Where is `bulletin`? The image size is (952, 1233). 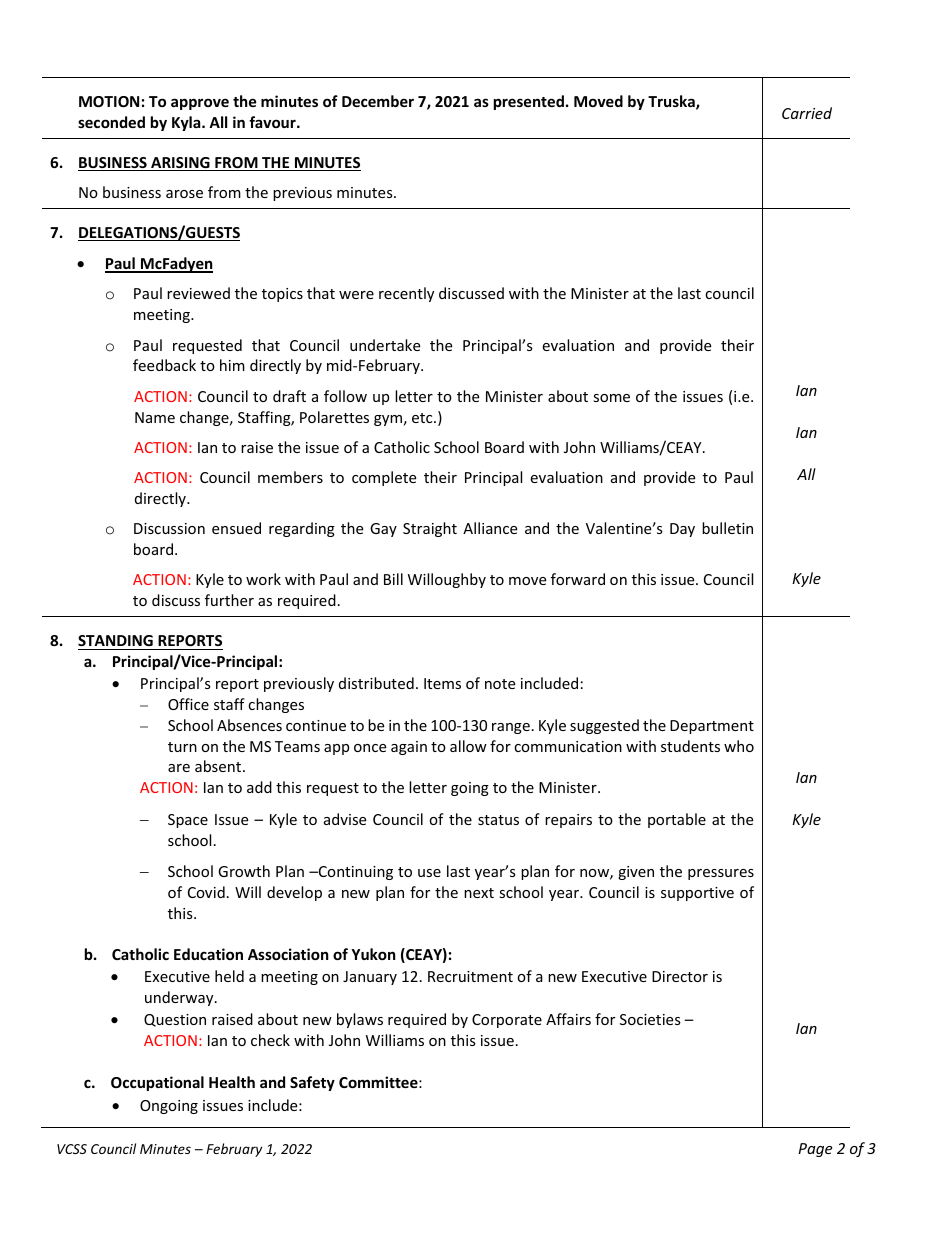
bulletin is located at coordinates (727, 528).
